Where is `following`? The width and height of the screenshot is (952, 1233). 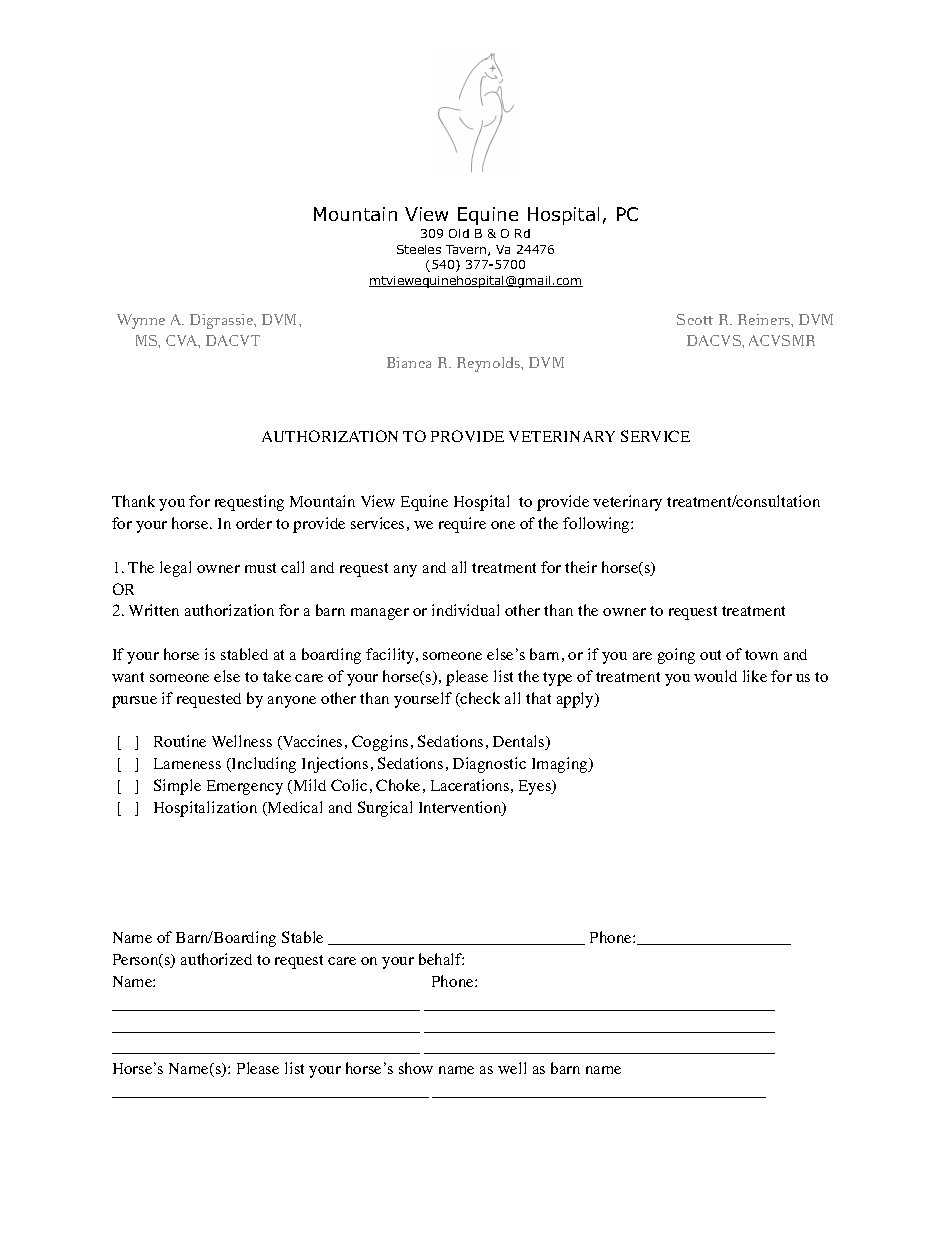 following is located at coordinates (597, 525).
